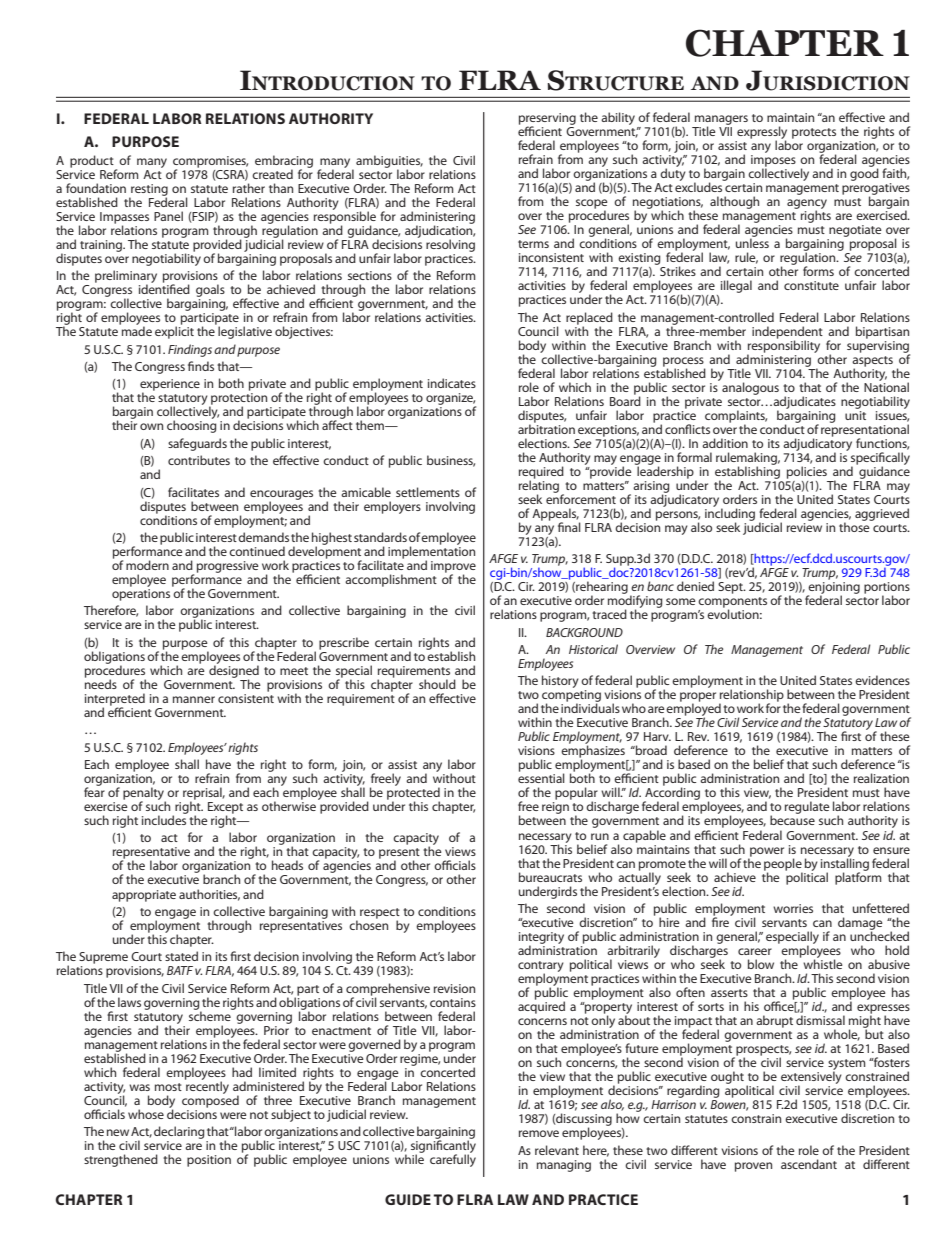 The width and height of the document is (952, 1233). Describe the element at coordinates (190, 350) in the document. I see `Findings` at that location.
